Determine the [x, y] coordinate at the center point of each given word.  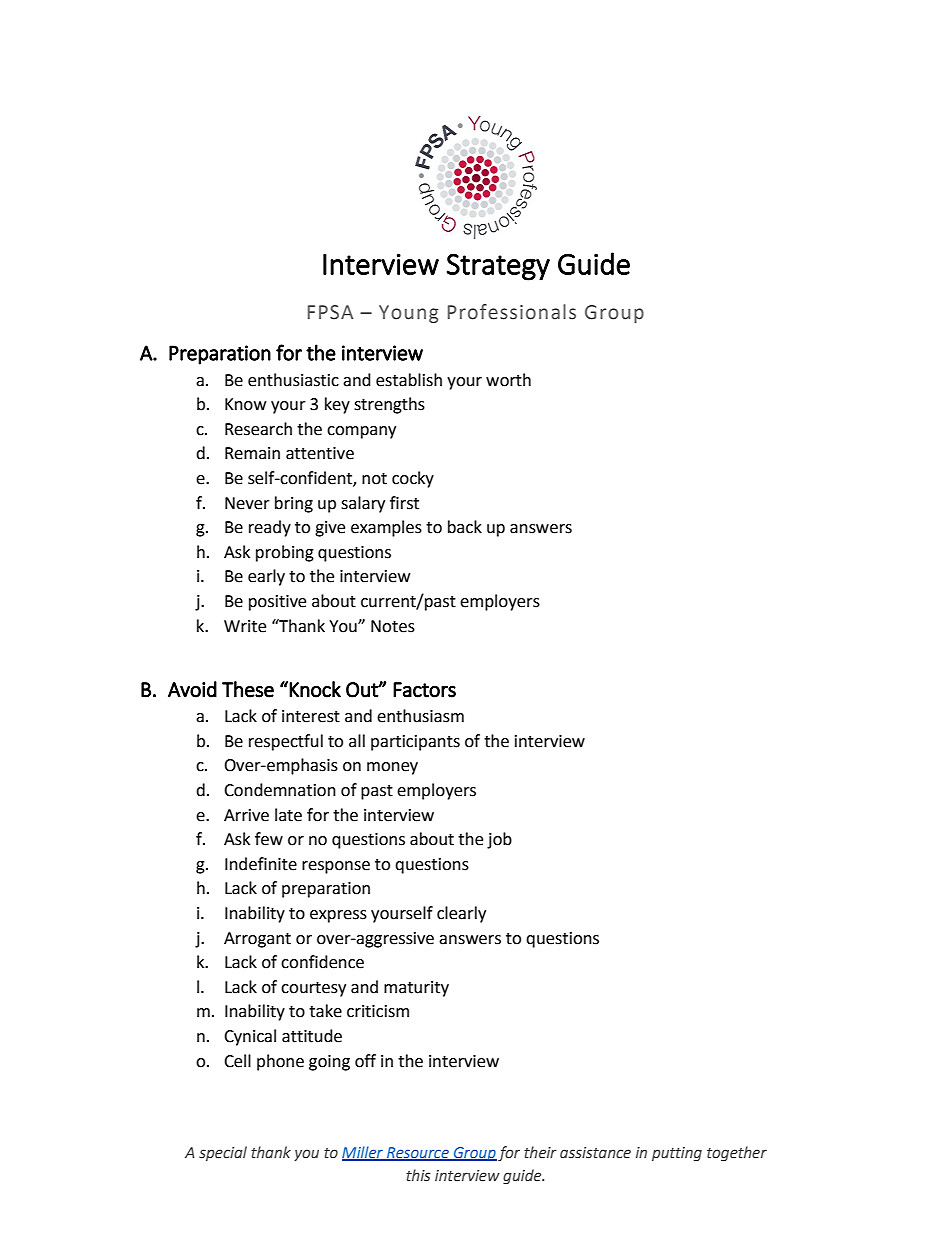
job [499, 840]
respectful [286, 742]
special [223, 1153]
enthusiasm [420, 716]
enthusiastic [293, 380]
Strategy [498, 267]
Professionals [512, 312]
